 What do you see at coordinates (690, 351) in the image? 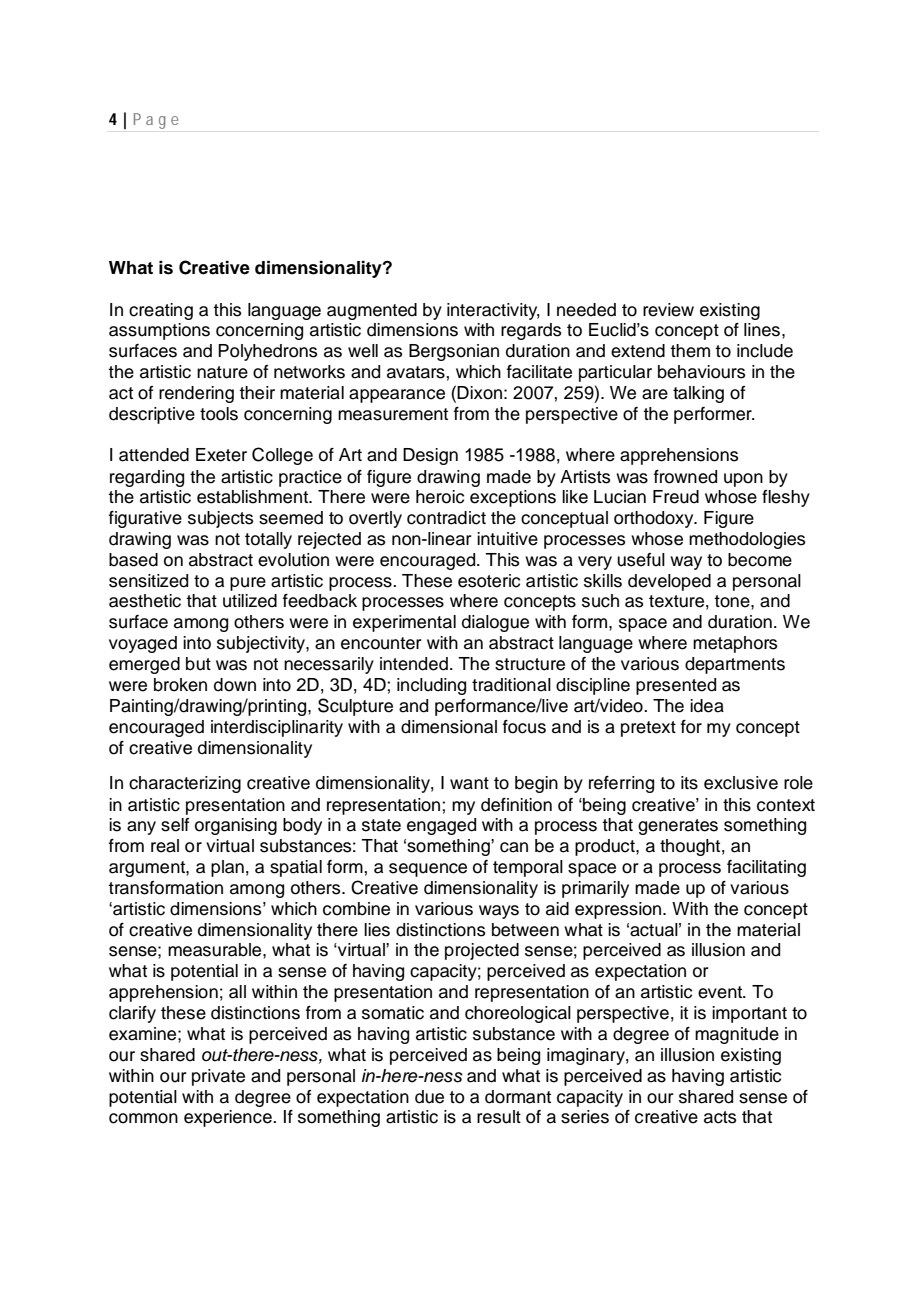
I see `them` at bounding box center [690, 351].
